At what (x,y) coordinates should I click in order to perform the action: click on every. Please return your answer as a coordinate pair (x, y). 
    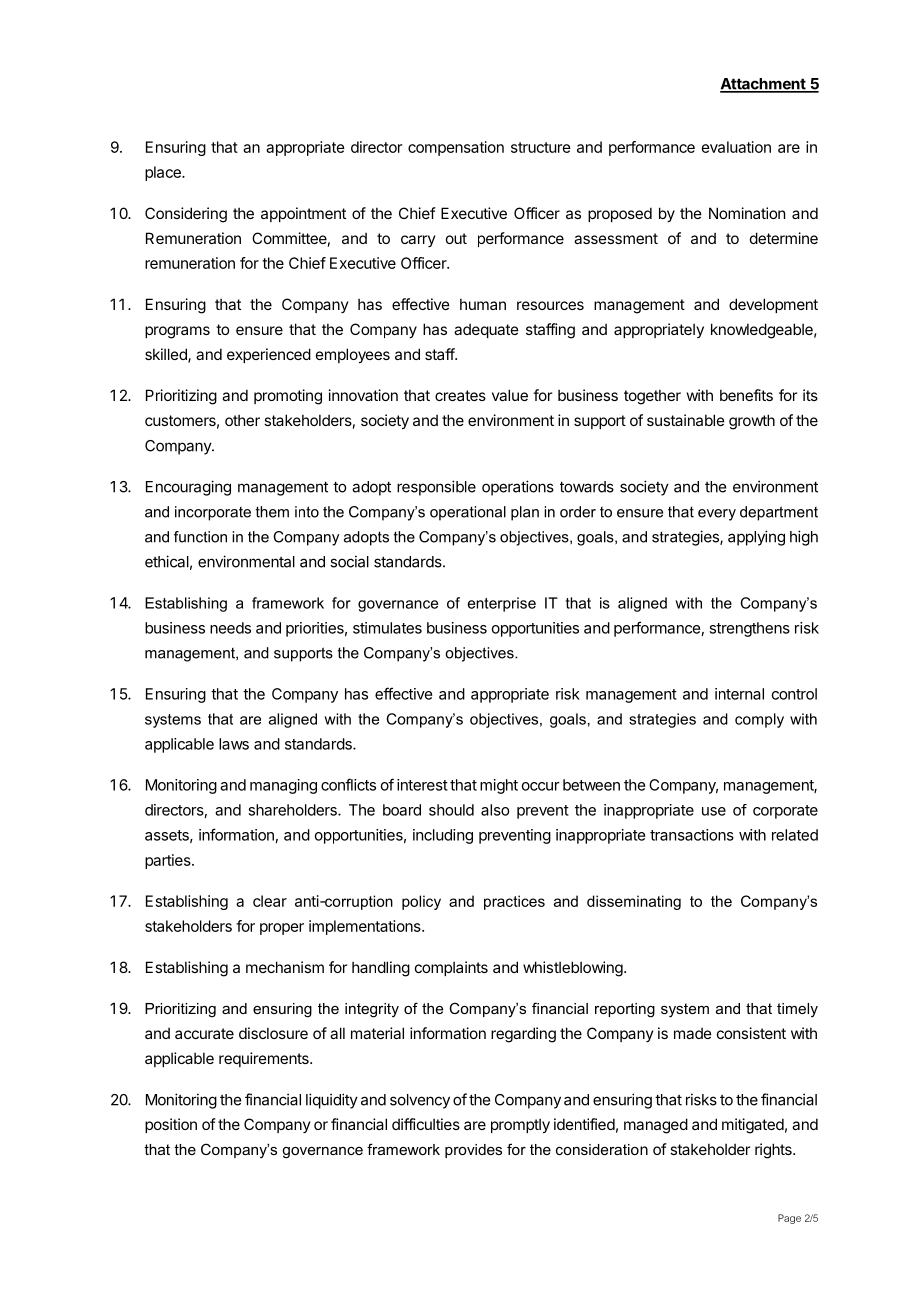
    Looking at the image, I should click on (717, 515).
